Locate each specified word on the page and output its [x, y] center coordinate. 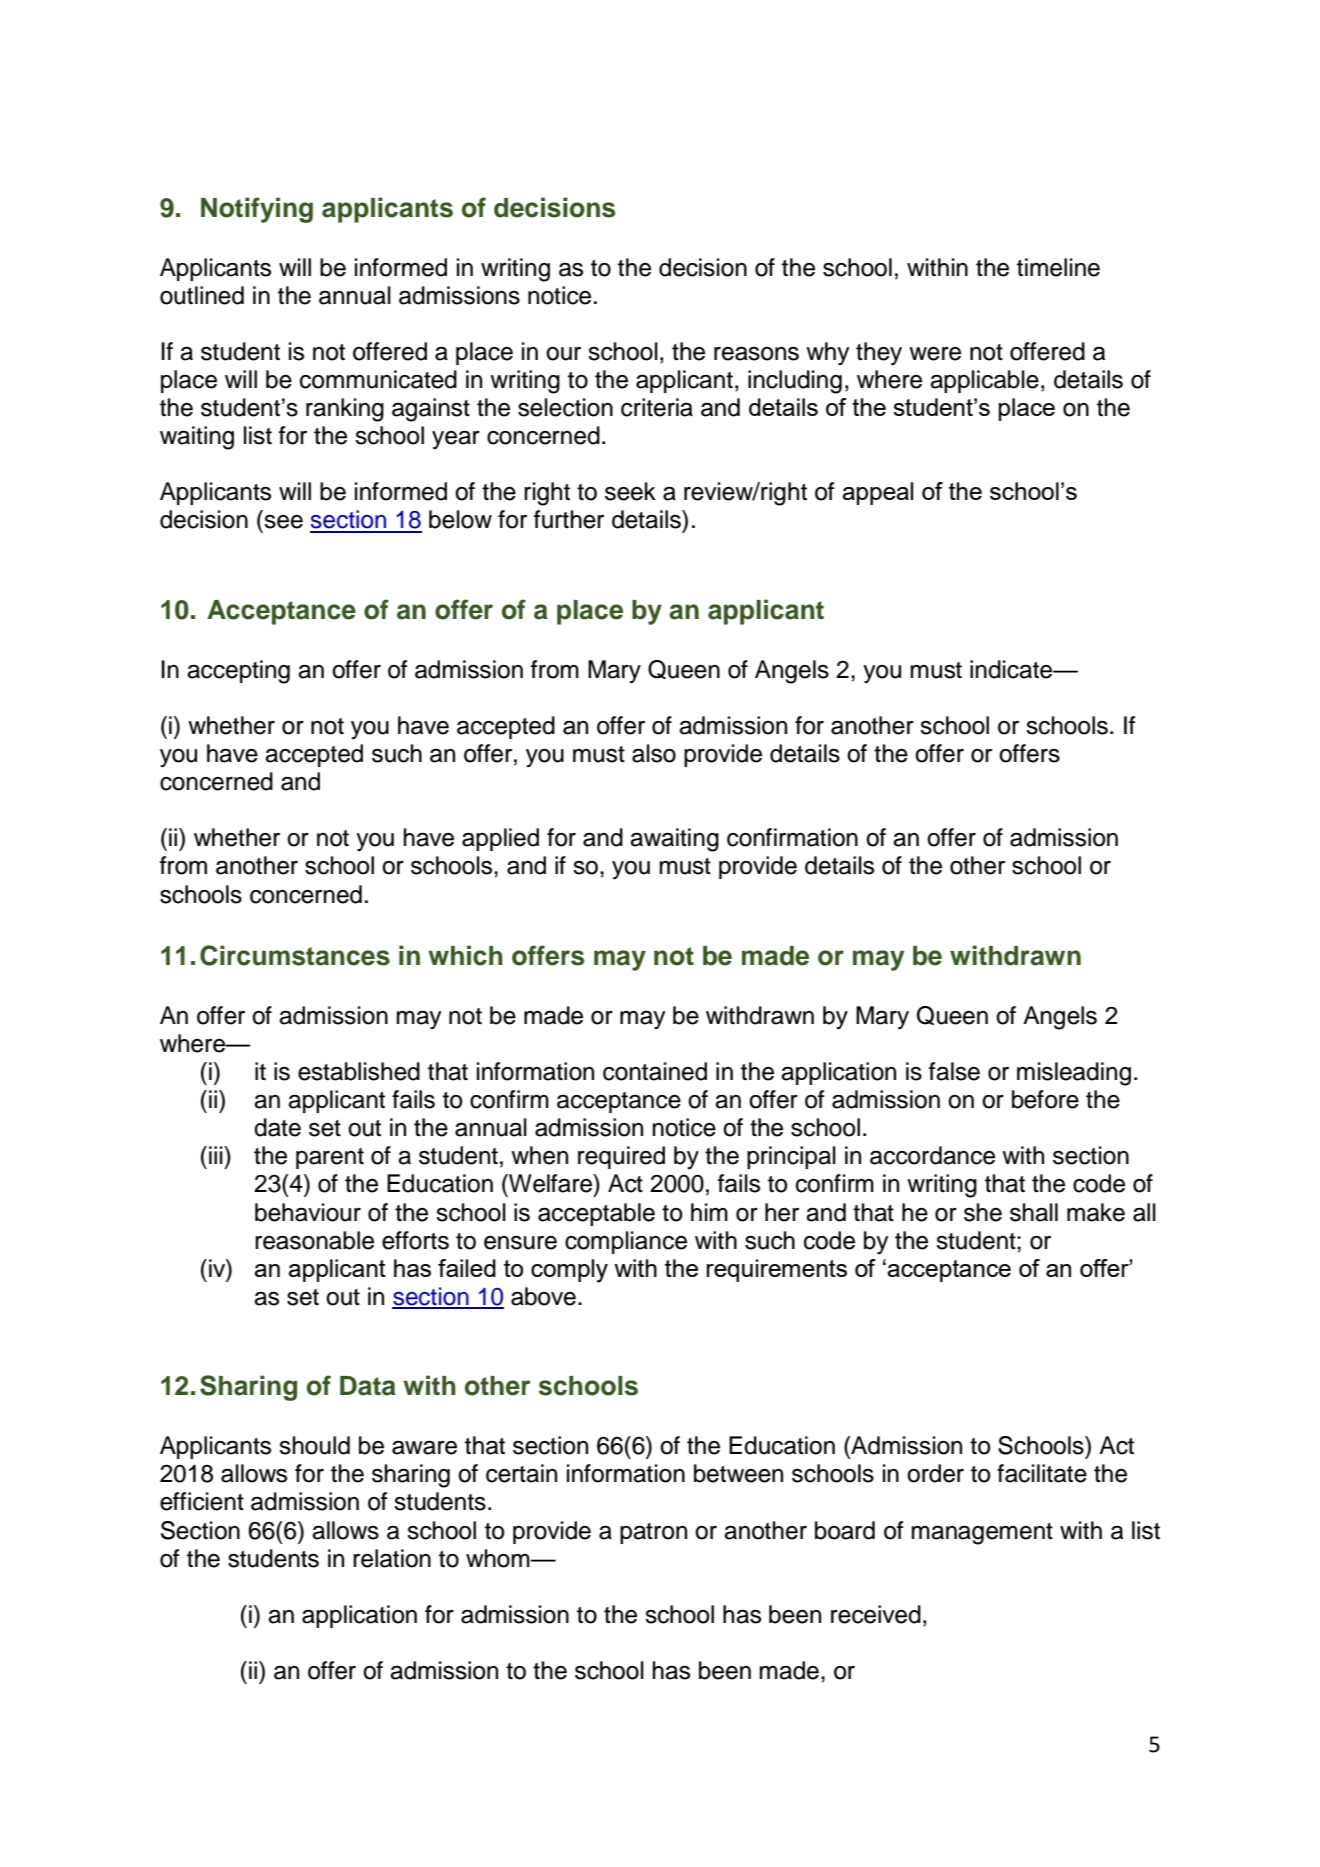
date [277, 1127]
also [654, 753]
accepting [238, 672]
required [621, 1157]
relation [392, 1558]
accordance [932, 1155]
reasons [756, 354]
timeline [1058, 267]
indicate [1012, 669]
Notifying [257, 210]
